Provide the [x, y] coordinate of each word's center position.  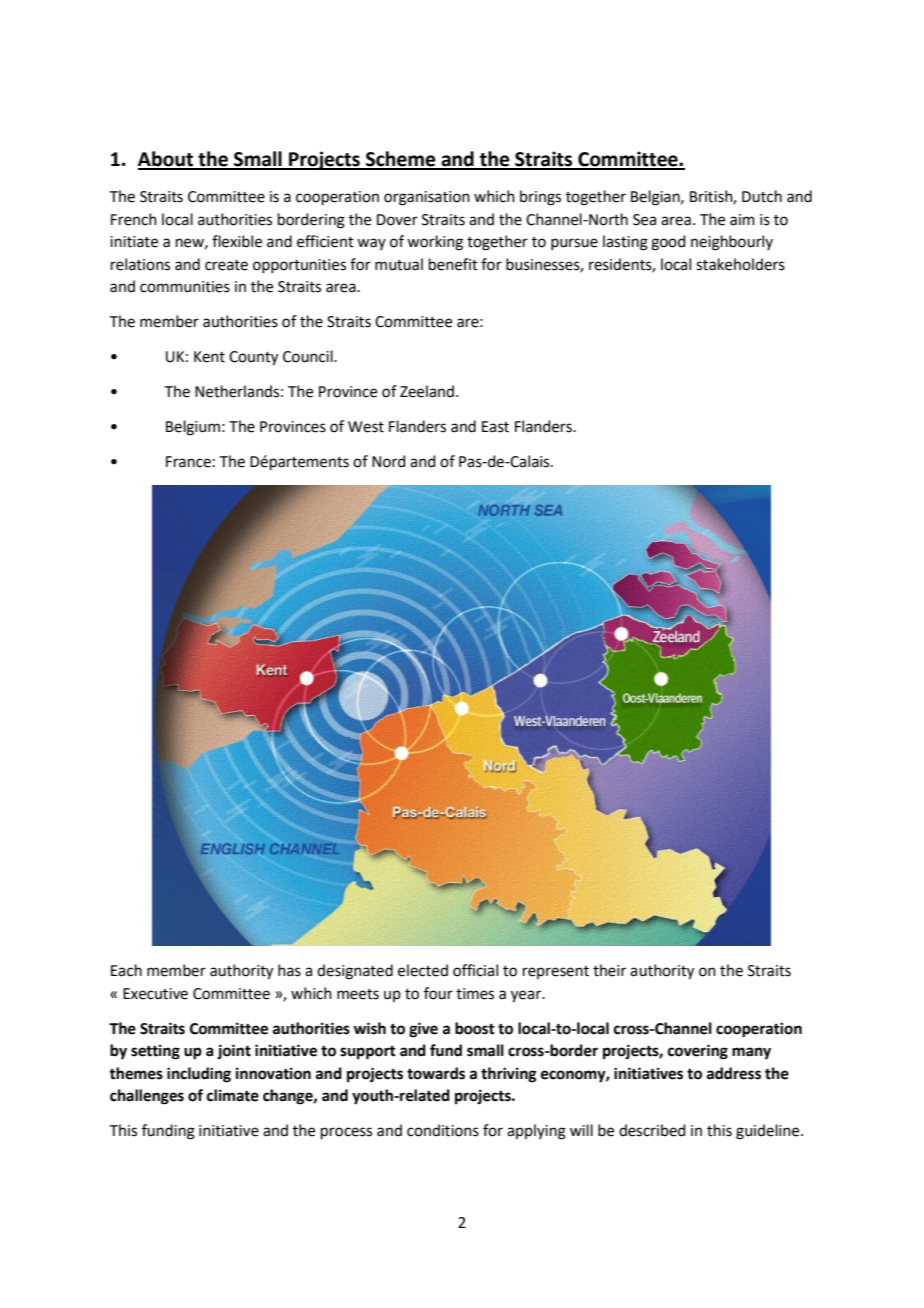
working [435, 243]
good [668, 243]
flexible [237, 241]
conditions [443, 1130]
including [199, 1075]
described [652, 1130]
